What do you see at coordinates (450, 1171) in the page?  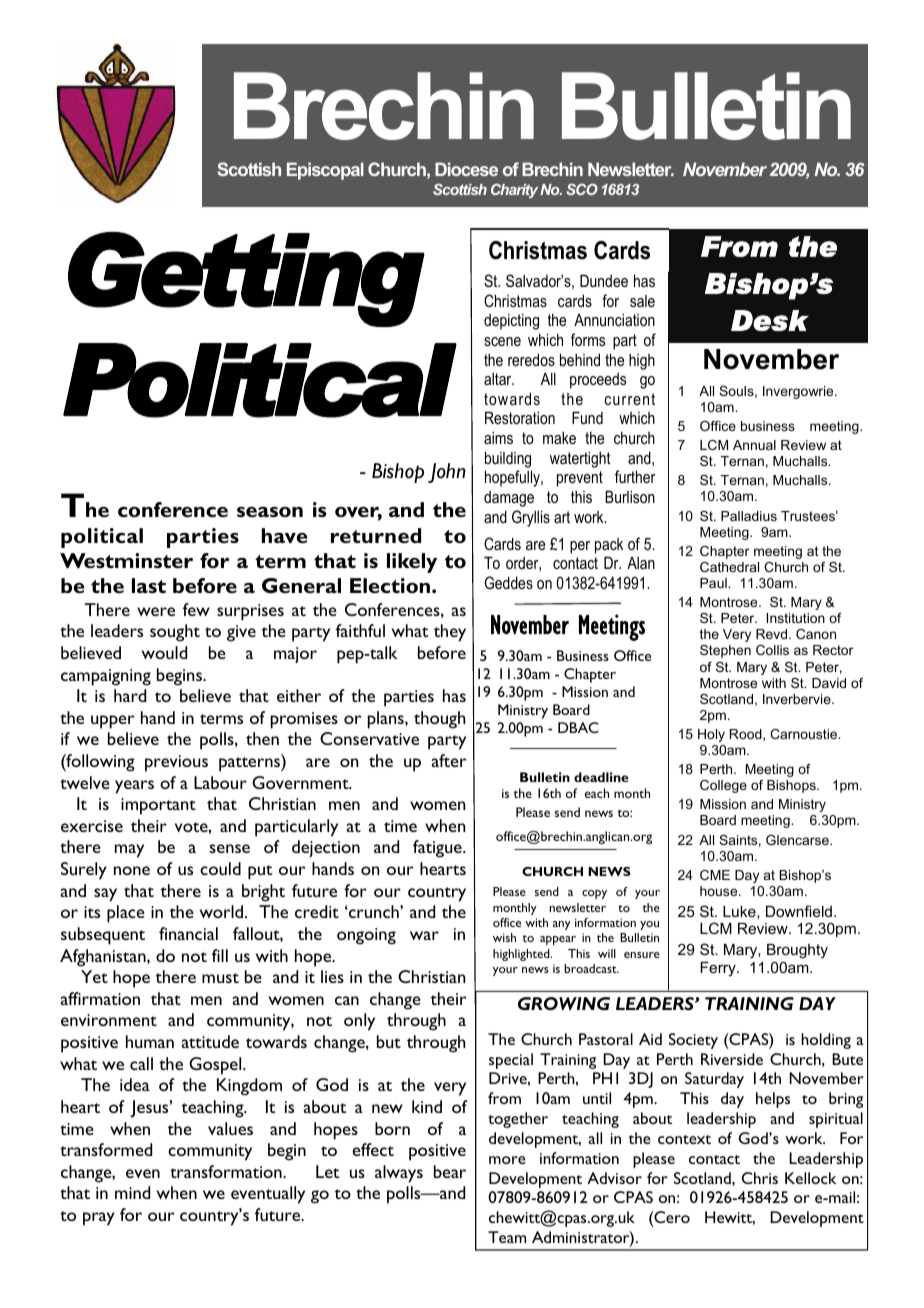 I see `bear` at bounding box center [450, 1171].
